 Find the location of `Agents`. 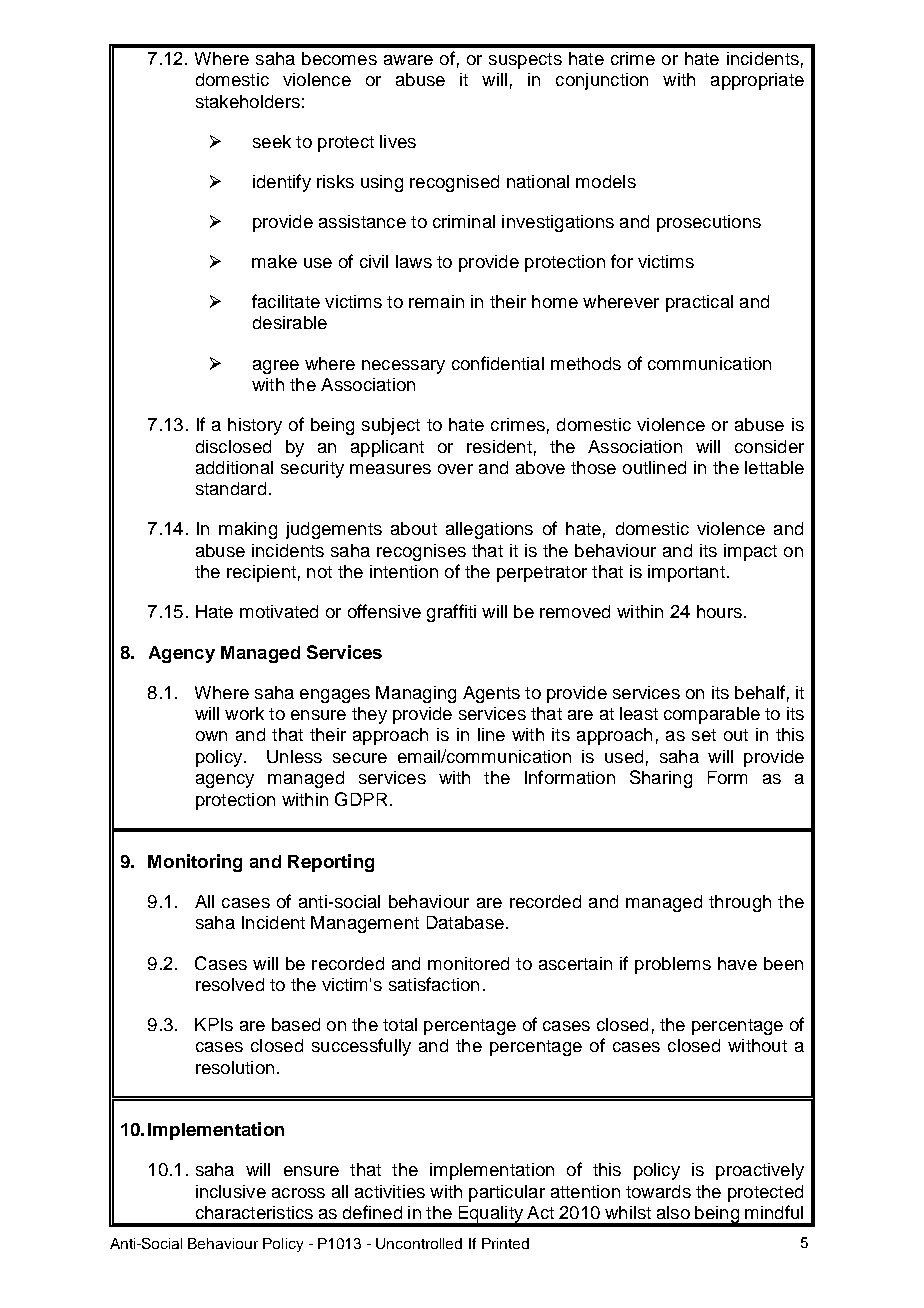

Agents is located at coordinates (491, 694).
